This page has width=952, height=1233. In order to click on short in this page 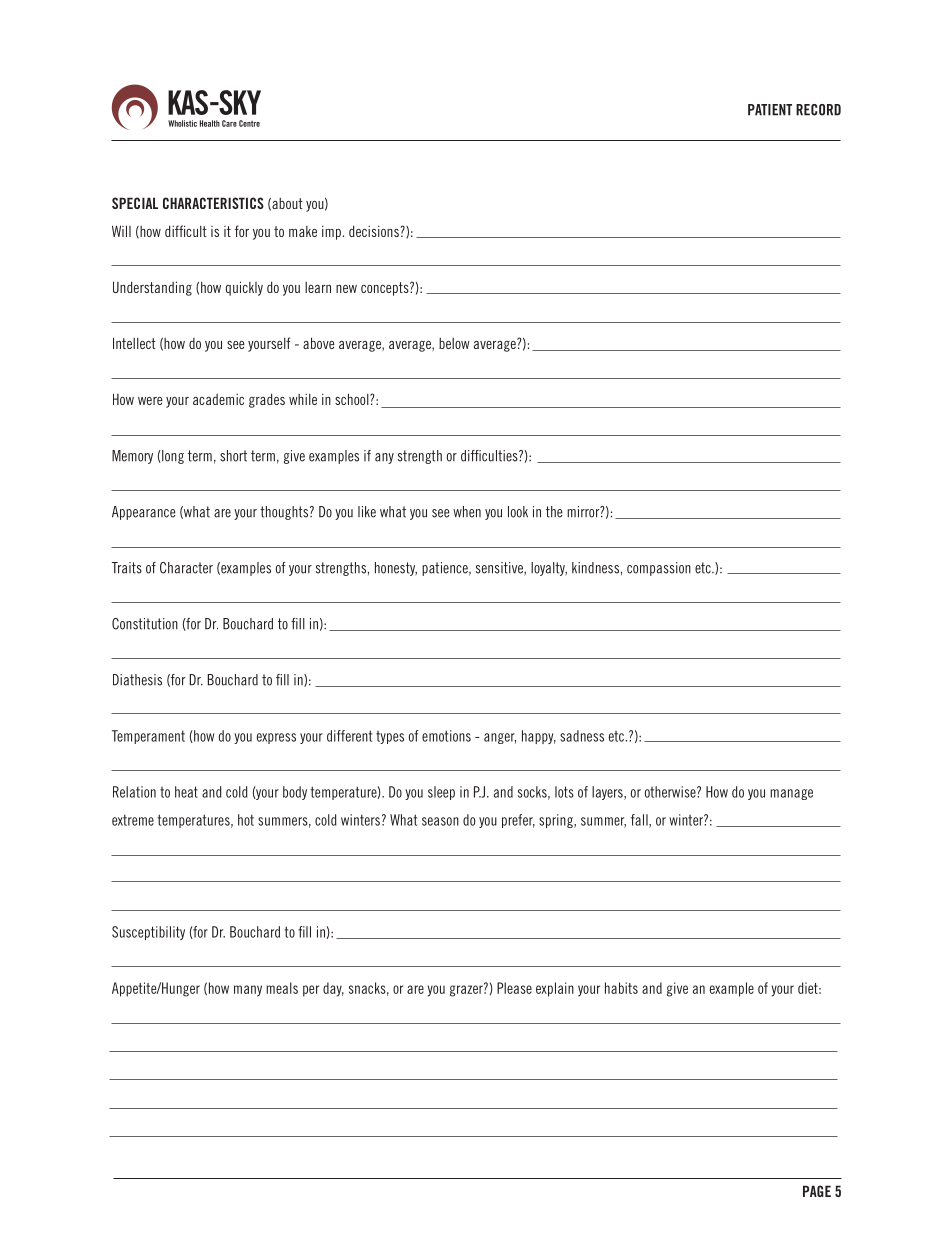, I will do `click(233, 456)`.
